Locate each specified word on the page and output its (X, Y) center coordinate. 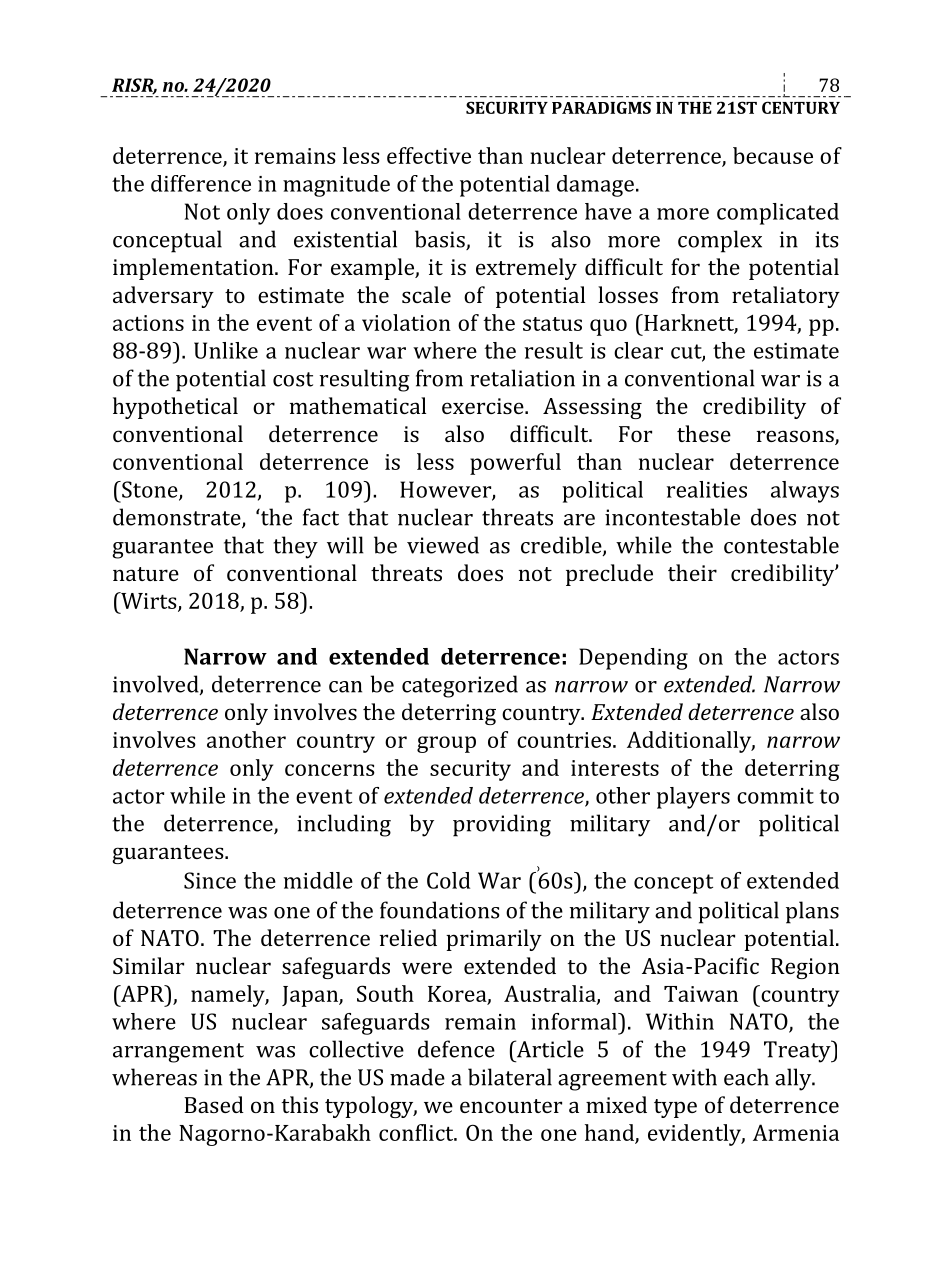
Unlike (226, 350)
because (773, 155)
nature (146, 574)
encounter (511, 1106)
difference (201, 183)
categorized (460, 686)
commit (775, 796)
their (692, 572)
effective (429, 155)
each (746, 1077)
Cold (448, 880)
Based (214, 1104)
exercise (484, 406)
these (704, 433)
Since (210, 880)
